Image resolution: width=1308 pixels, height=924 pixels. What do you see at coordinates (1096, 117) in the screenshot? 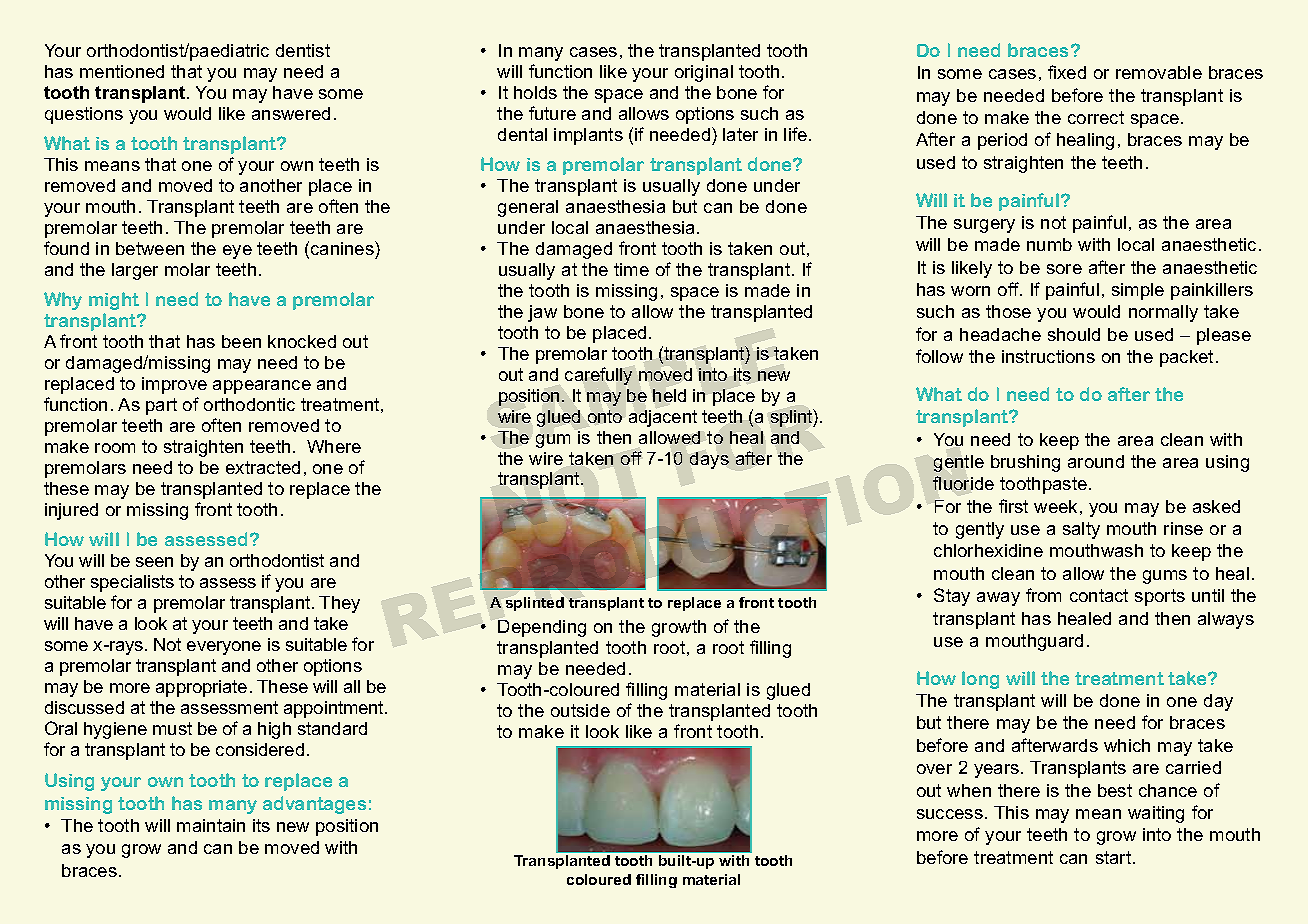
I see `correct` at bounding box center [1096, 117].
